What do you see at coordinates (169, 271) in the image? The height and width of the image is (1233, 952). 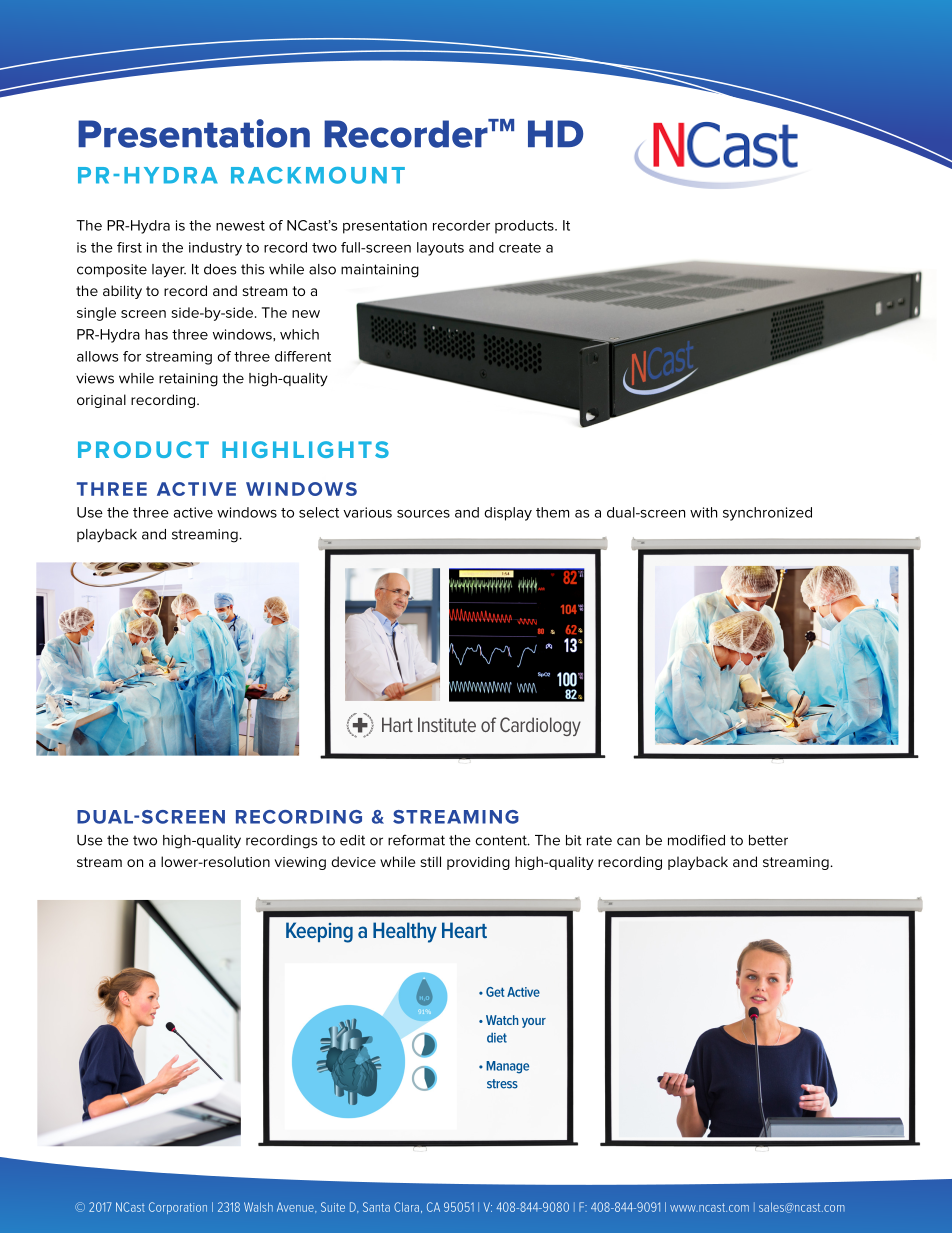 I see `layer` at bounding box center [169, 271].
